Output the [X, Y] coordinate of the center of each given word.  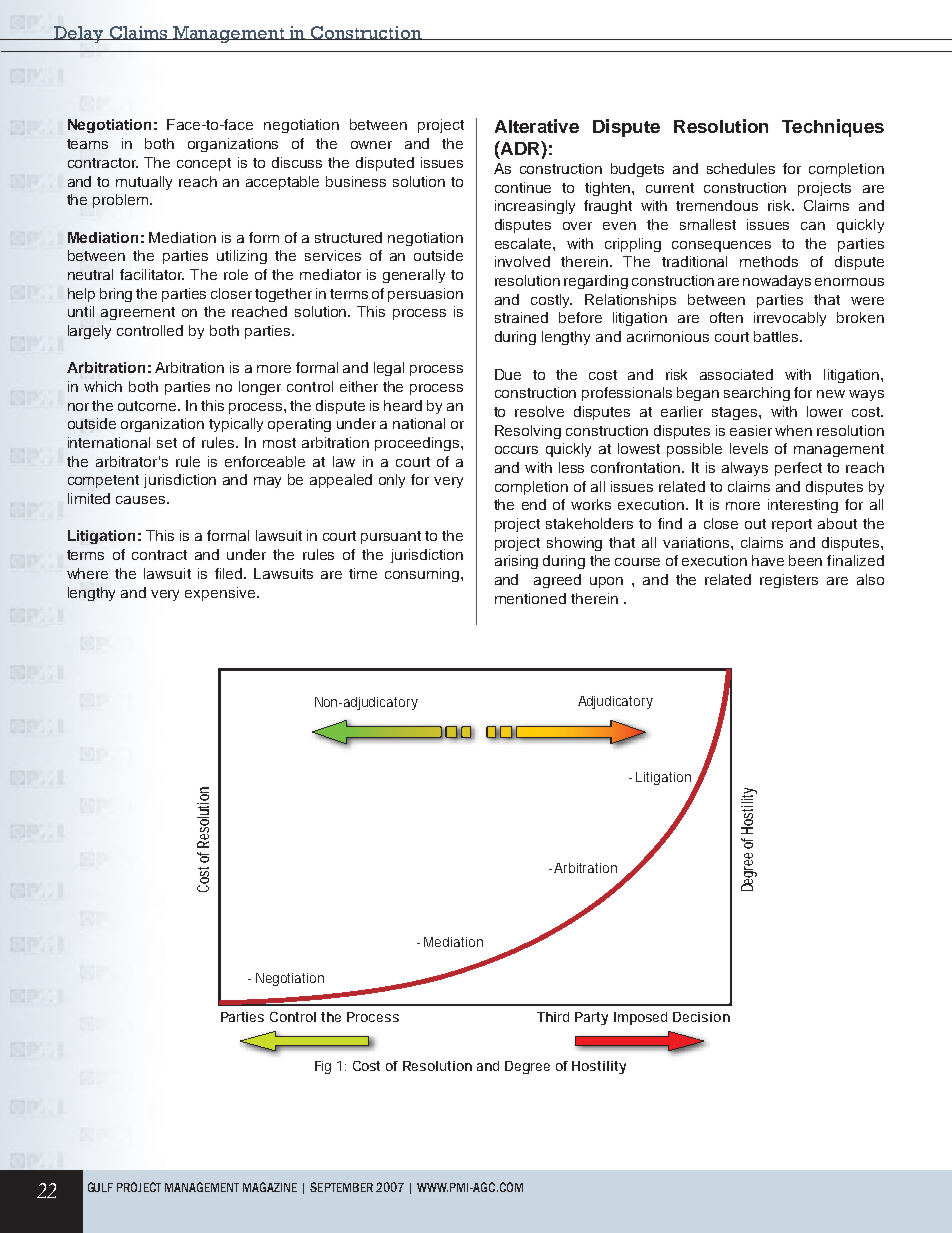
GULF [100, 1187]
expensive [220, 594]
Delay [79, 34]
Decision [701, 1017]
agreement [138, 313]
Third [553, 1017]
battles [777, 336]
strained [521, 317]
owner [371, 145]
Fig [323, 1067]
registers [789, 581]
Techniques [833, 128]
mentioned [530, 598]
